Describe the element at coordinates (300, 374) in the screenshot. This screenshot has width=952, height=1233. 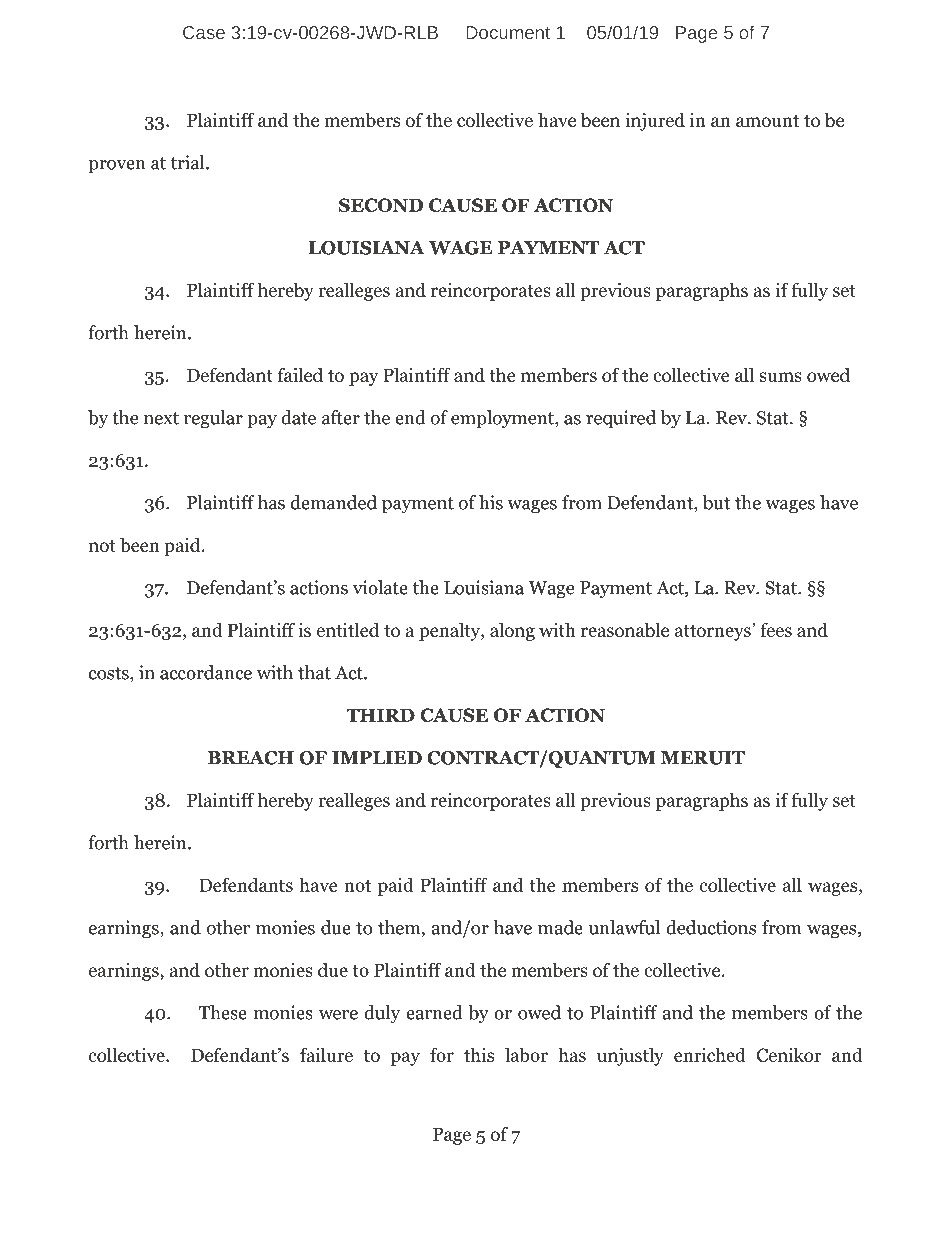
I see `failed` at that location.
